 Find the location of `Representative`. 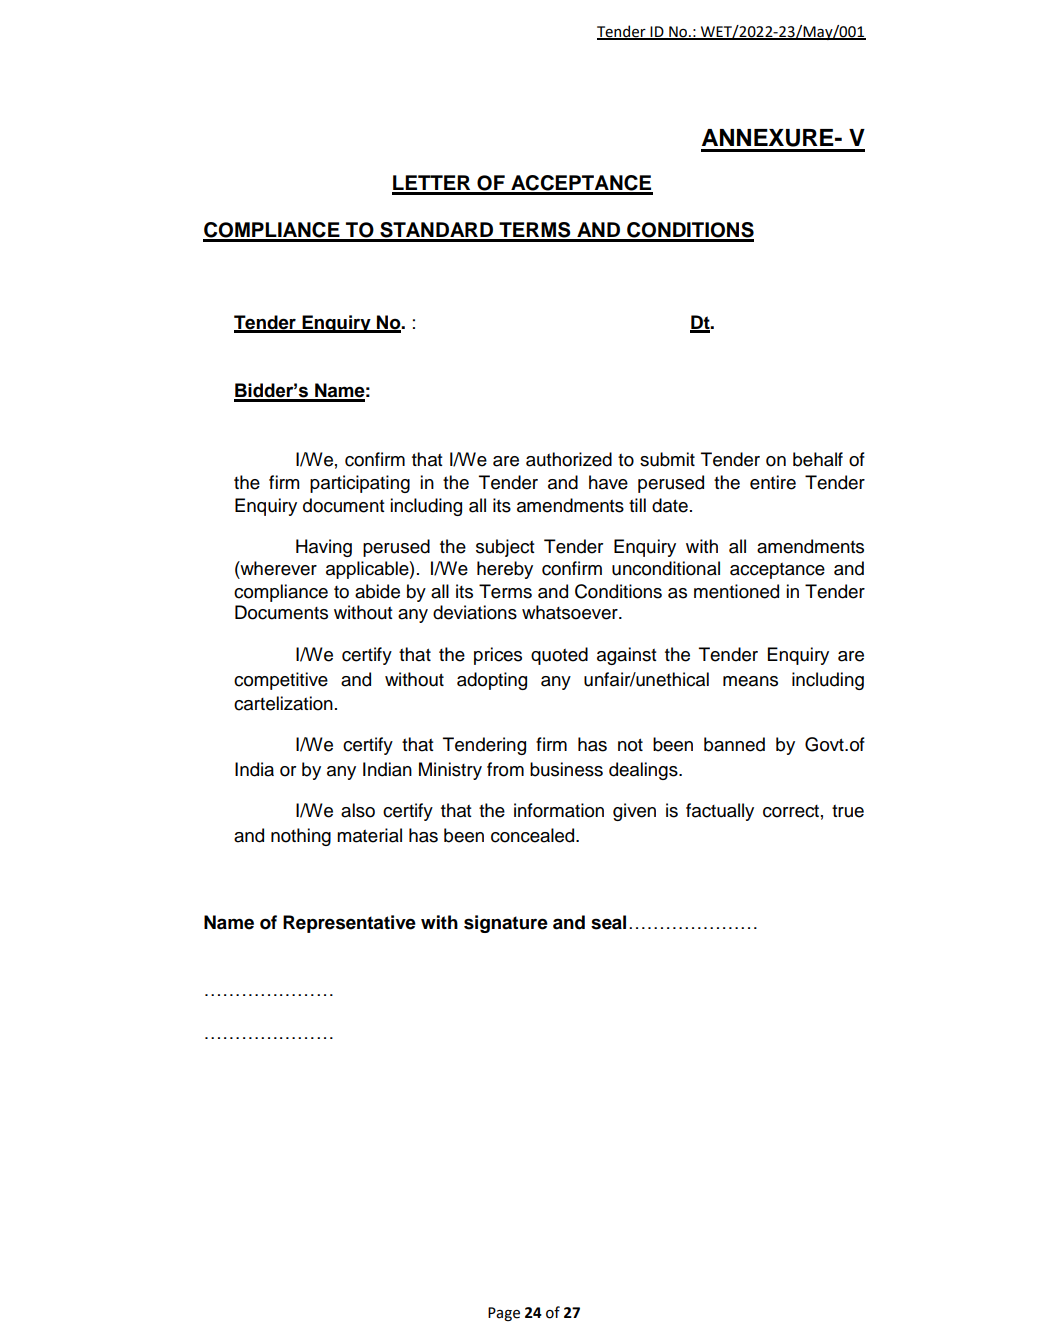

Representative is located at coordinates (349, 924).
